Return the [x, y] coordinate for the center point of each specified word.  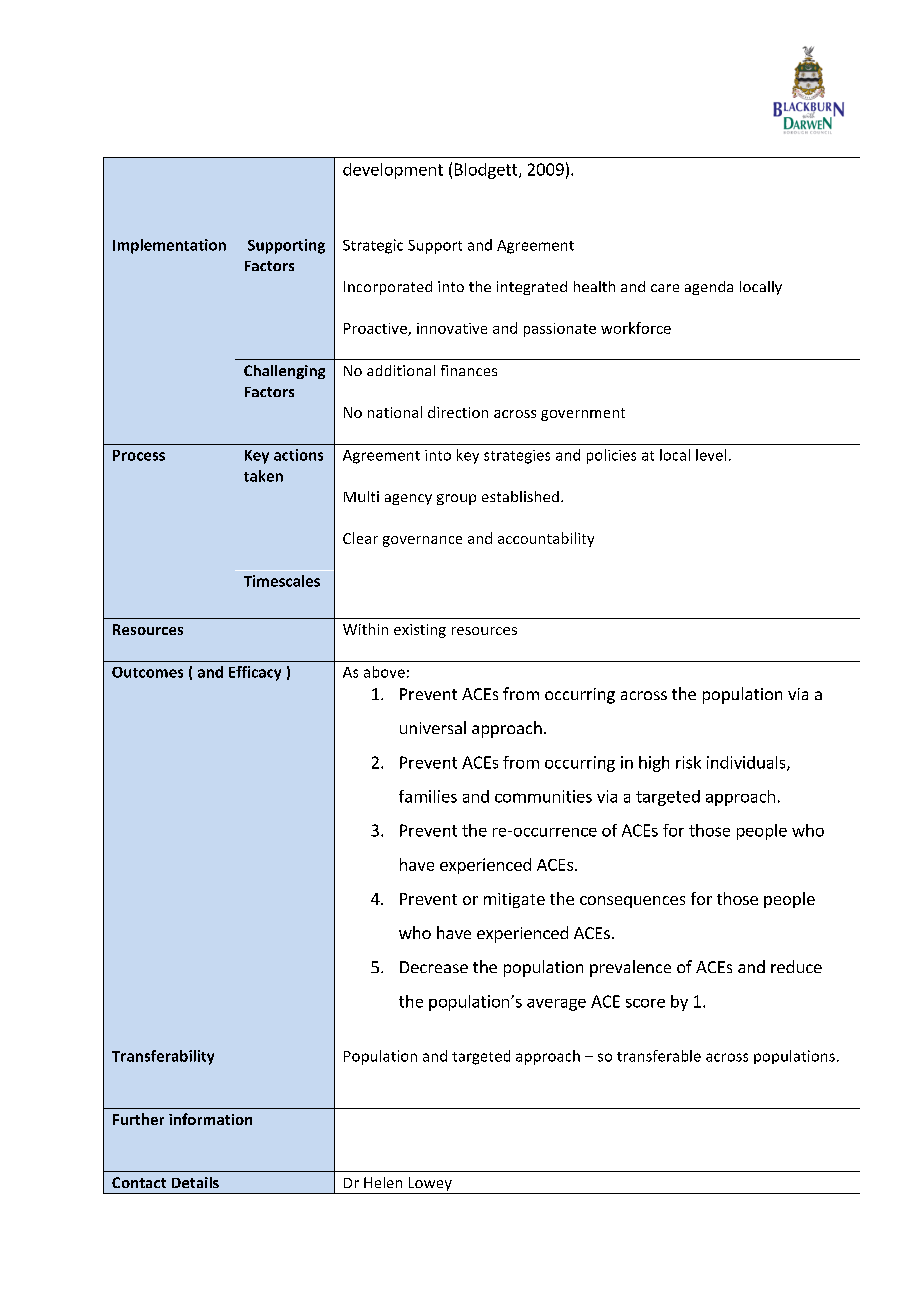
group [456, 499]
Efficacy [255, 673]
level [711, 455]
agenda [709, 288]
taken [263, 476]
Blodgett [487, 171]
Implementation [169, 246]
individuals [747, 763]
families [428, 796]
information [210, 1119]
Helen [383, 1182]
